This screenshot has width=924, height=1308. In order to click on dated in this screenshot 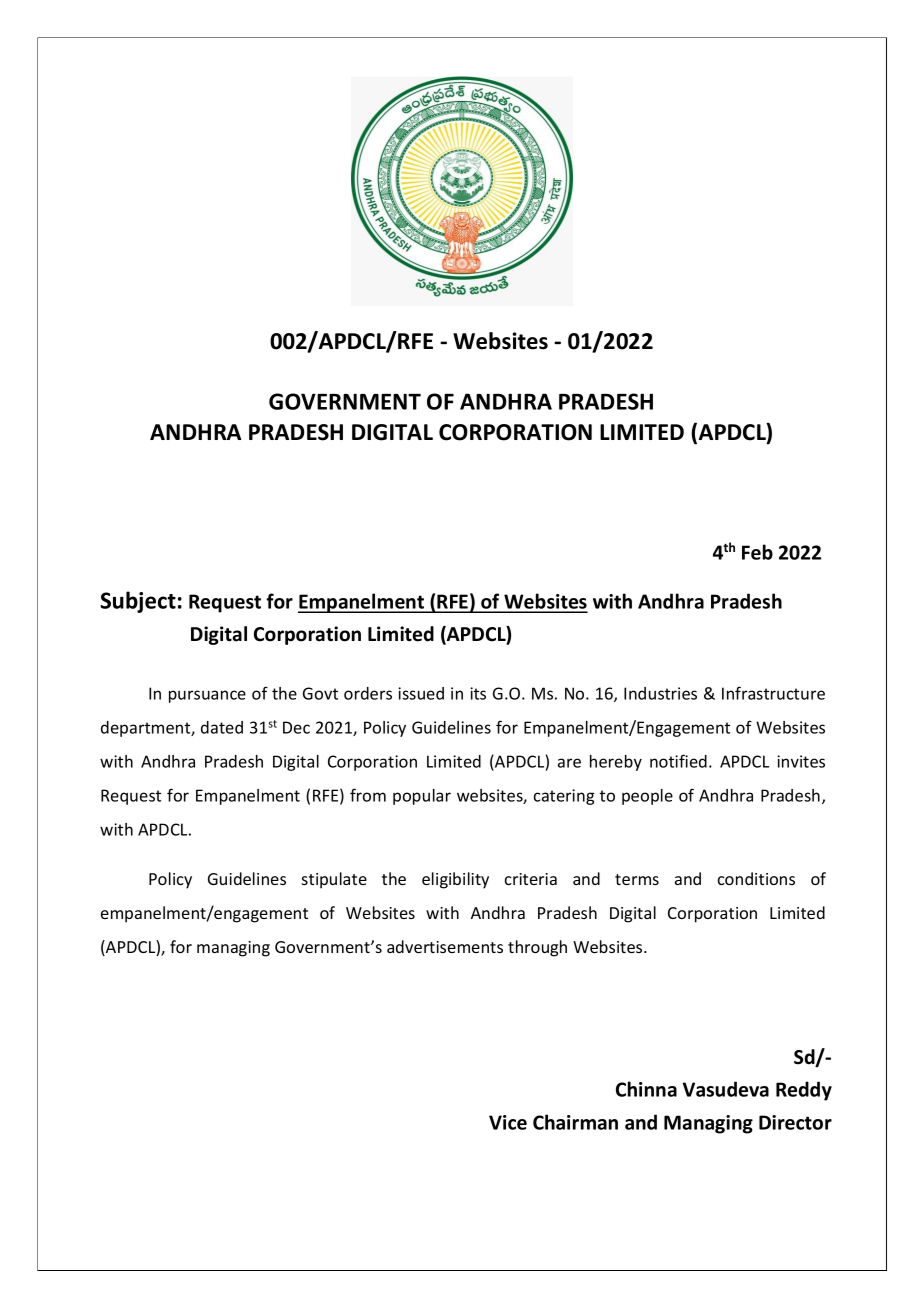, I will do `click(222, 727)`.
